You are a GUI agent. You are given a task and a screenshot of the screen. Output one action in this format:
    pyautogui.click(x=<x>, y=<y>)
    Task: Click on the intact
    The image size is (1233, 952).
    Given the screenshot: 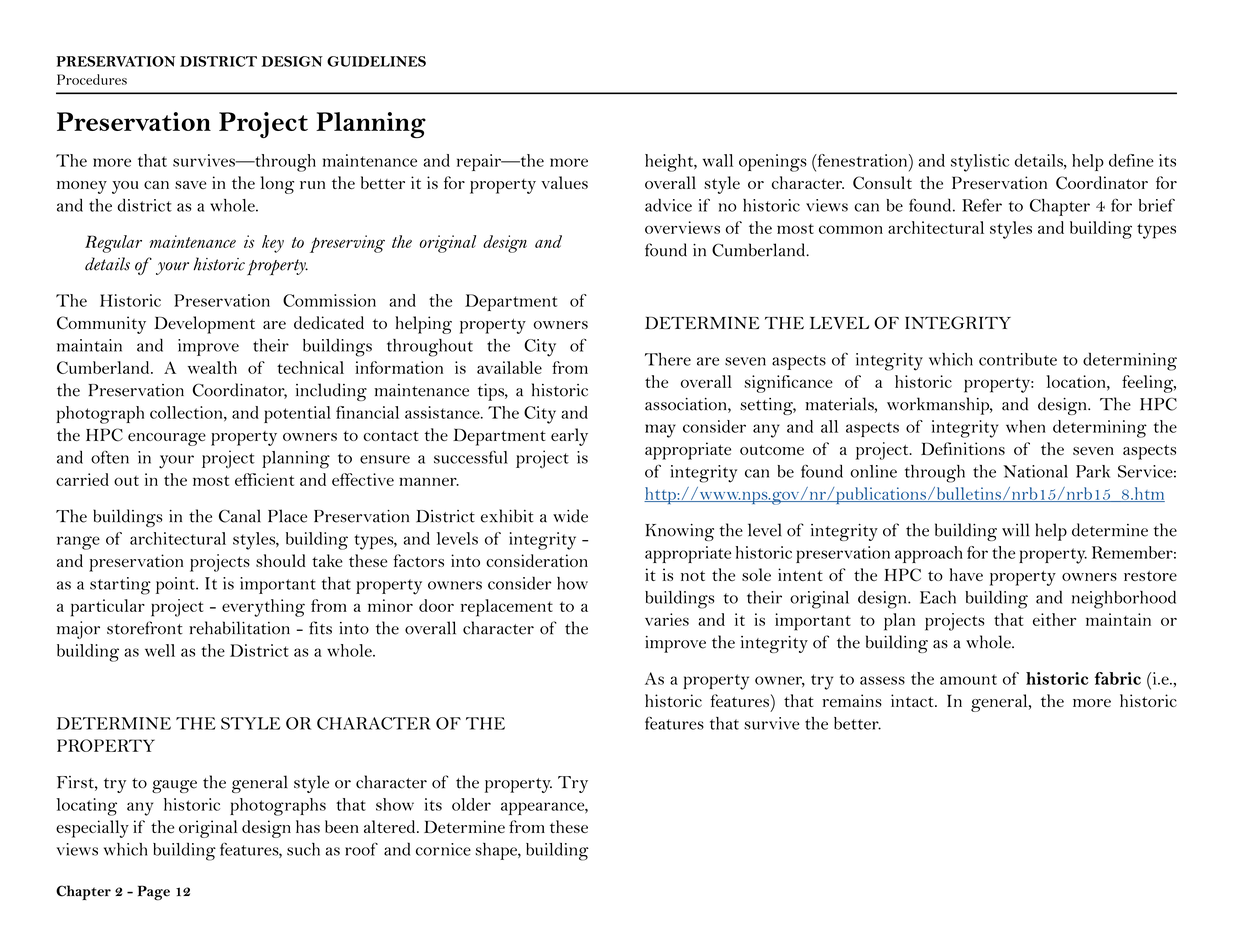 What is the action you would take?
    pyautogui.click(x=913, y=700)
